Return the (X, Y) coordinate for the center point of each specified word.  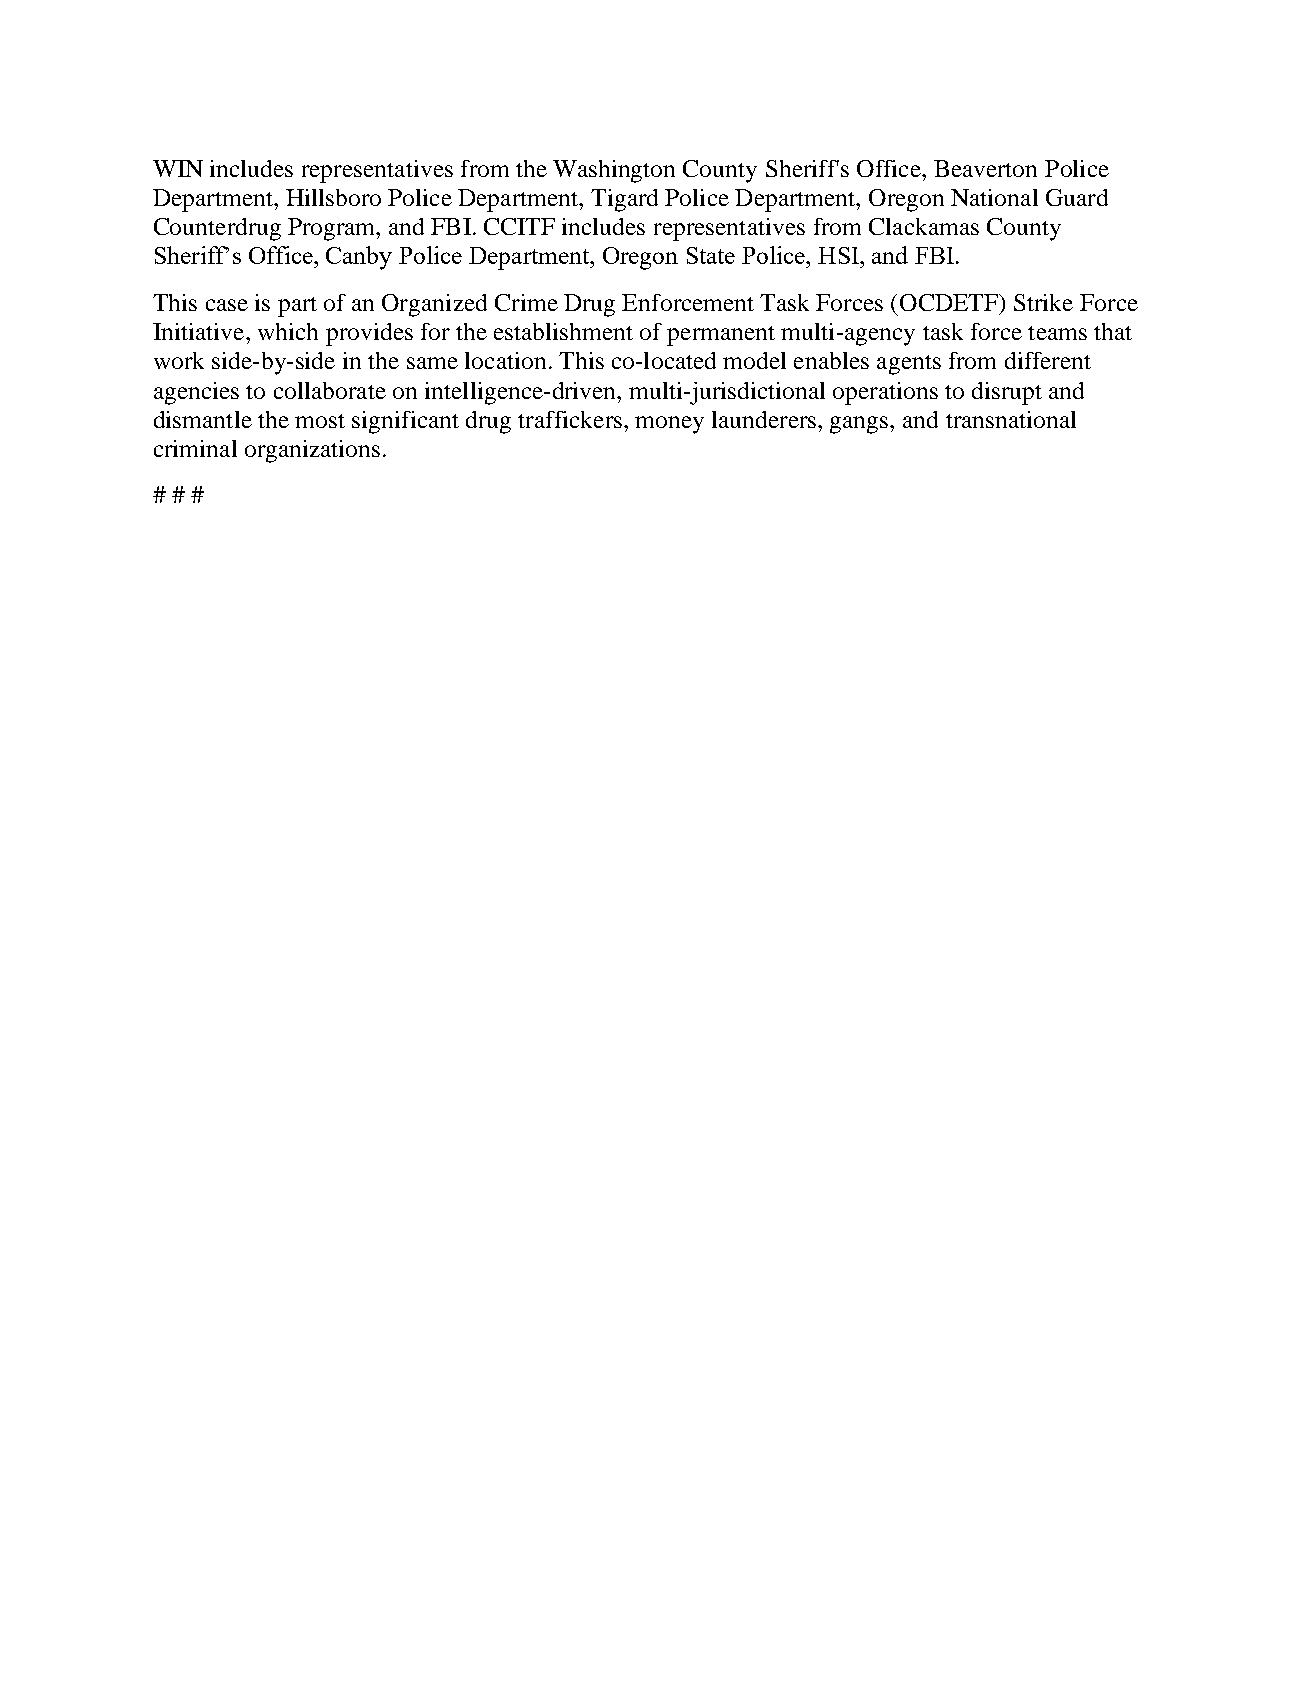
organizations (312, 451)
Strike (1043, 302)
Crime (526, 302)
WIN (178, 168)
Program (333, 229)
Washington (614, 171)
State (711, 255)
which (288, 331)
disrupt (1007, 393)
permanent (721, 336)
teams (1057, 333)
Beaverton (985, 168)
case (227, 305)
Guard (1077, 197)
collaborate (330, 390)
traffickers (570, 419)
